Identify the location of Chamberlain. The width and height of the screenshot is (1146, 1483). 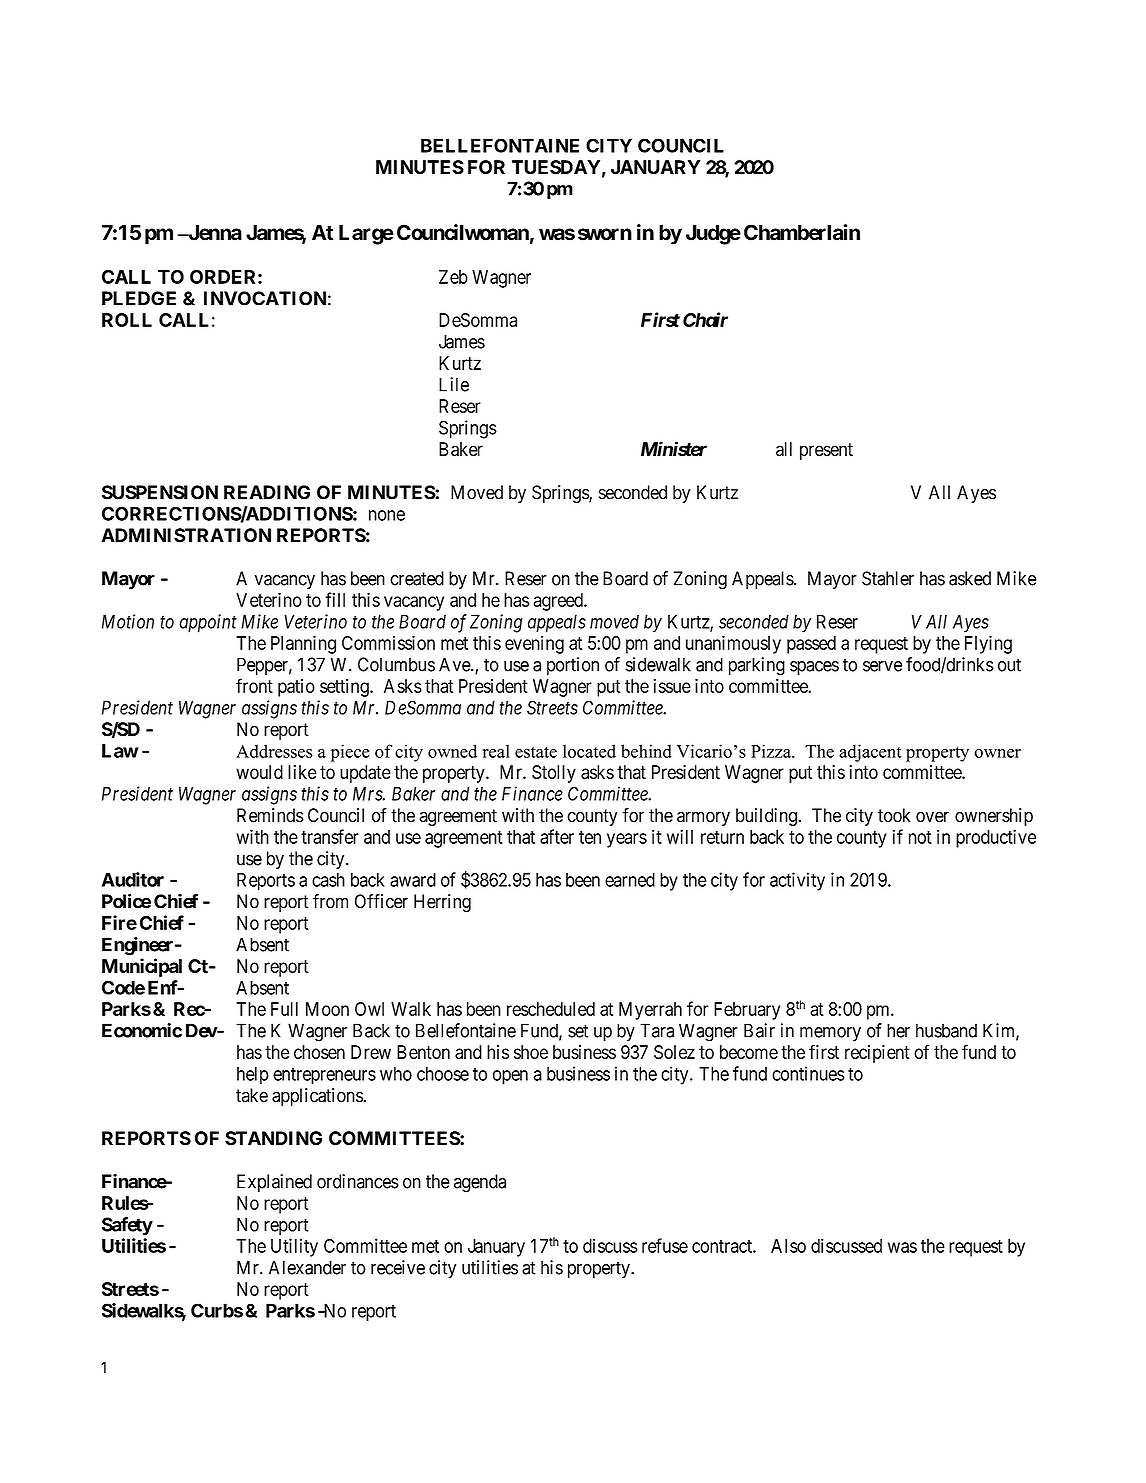
(802, 232).
